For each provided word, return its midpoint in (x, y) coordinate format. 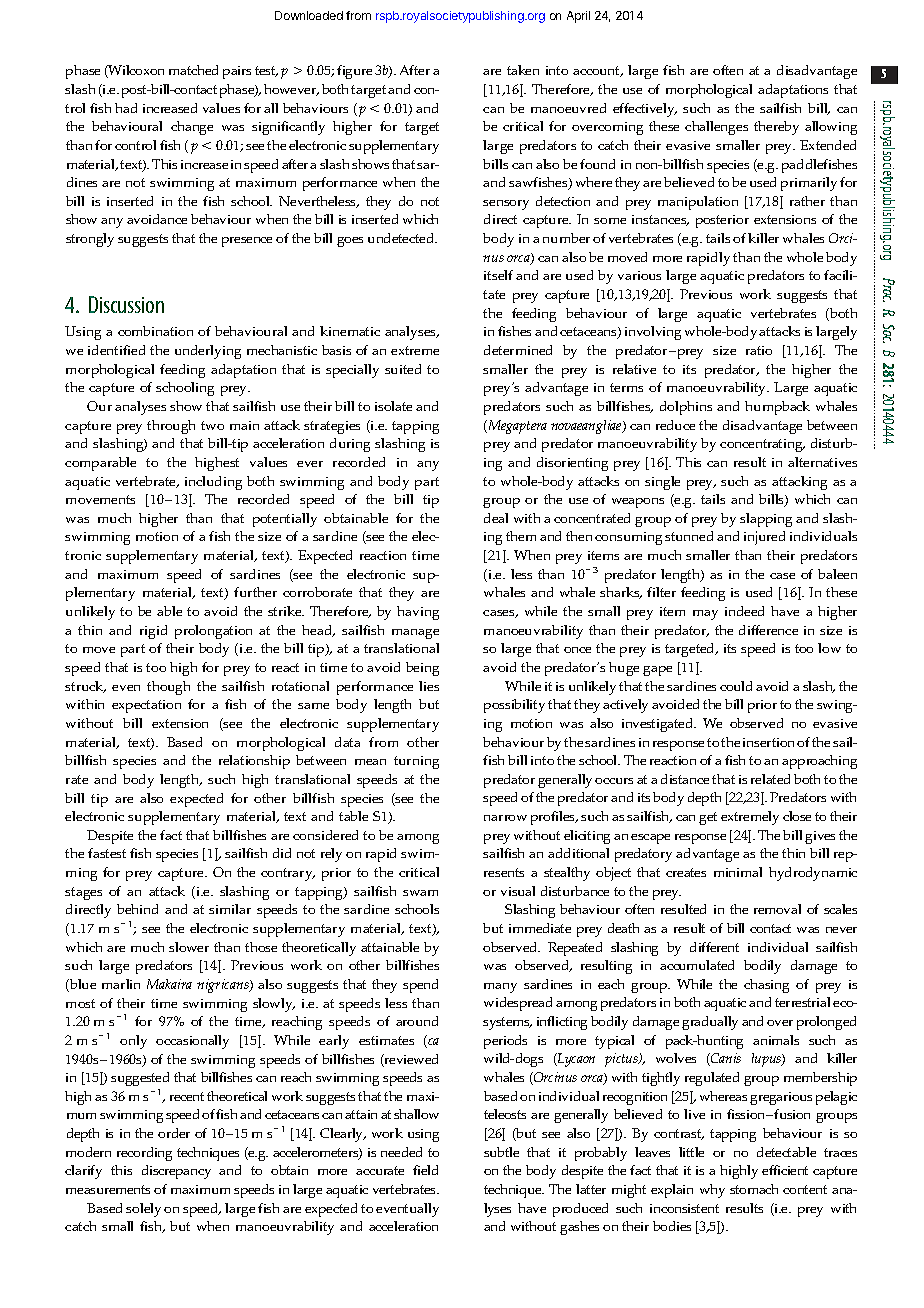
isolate (393, 406)
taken (523, 70)
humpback (777, 408)
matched (193, 70)
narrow (505, 818)
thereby (776, 128)
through (171, 427)
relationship (254, 762)
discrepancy (176, 1172)
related (770, 779)
